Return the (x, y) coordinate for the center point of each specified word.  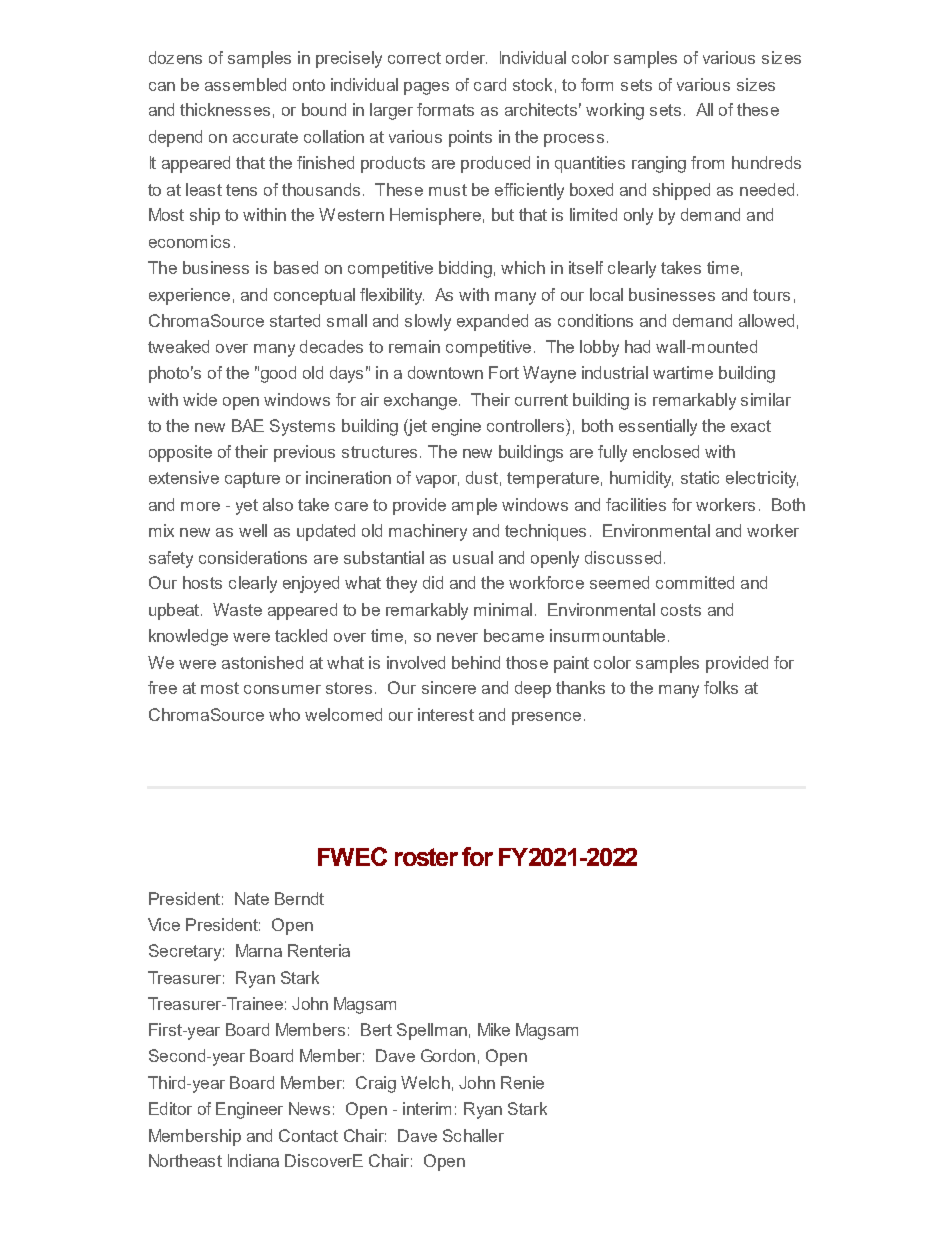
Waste (237, 609)
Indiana (253, 1160)
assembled (245, 84)
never (457, 637)
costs (681, 610)
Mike (494, 1029)
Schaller (473, 1135)
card (490, 84)
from (707, 162)
